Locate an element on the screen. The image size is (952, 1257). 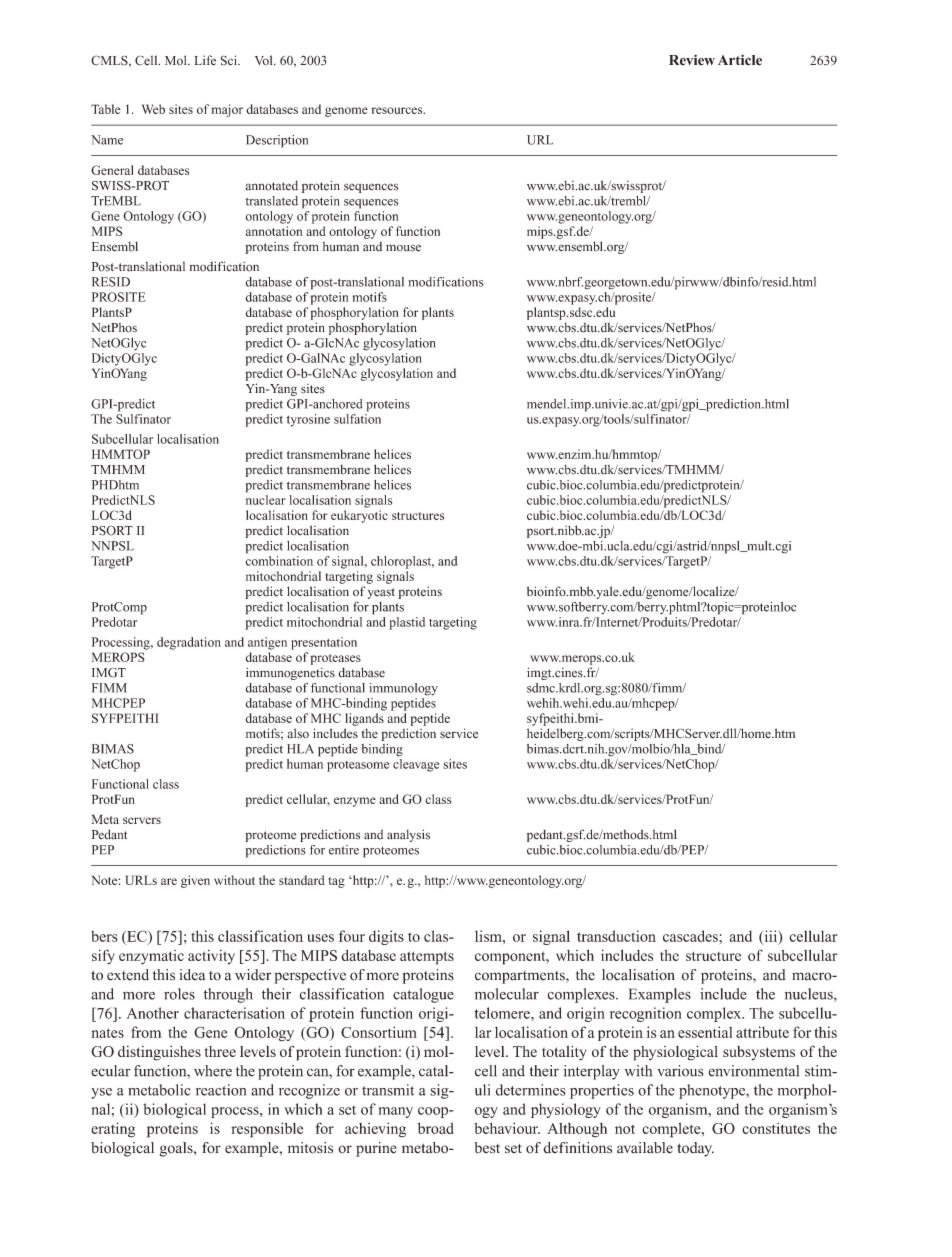
immunology is located at coordinates (403, 689).
